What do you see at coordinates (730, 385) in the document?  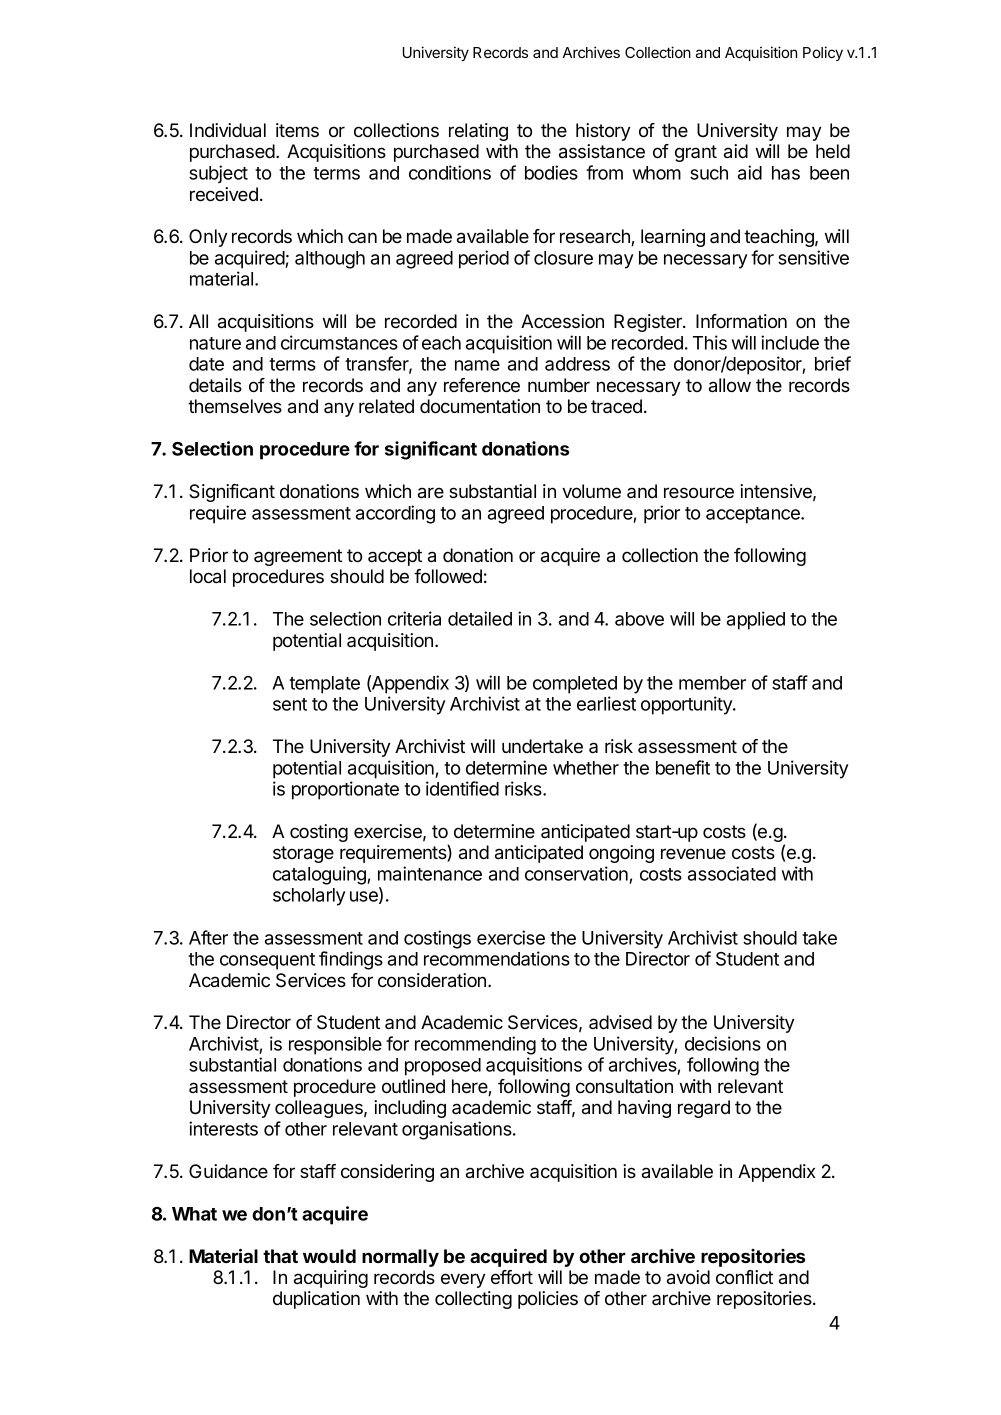 I see `allow` at bounding box center [730, 385].
